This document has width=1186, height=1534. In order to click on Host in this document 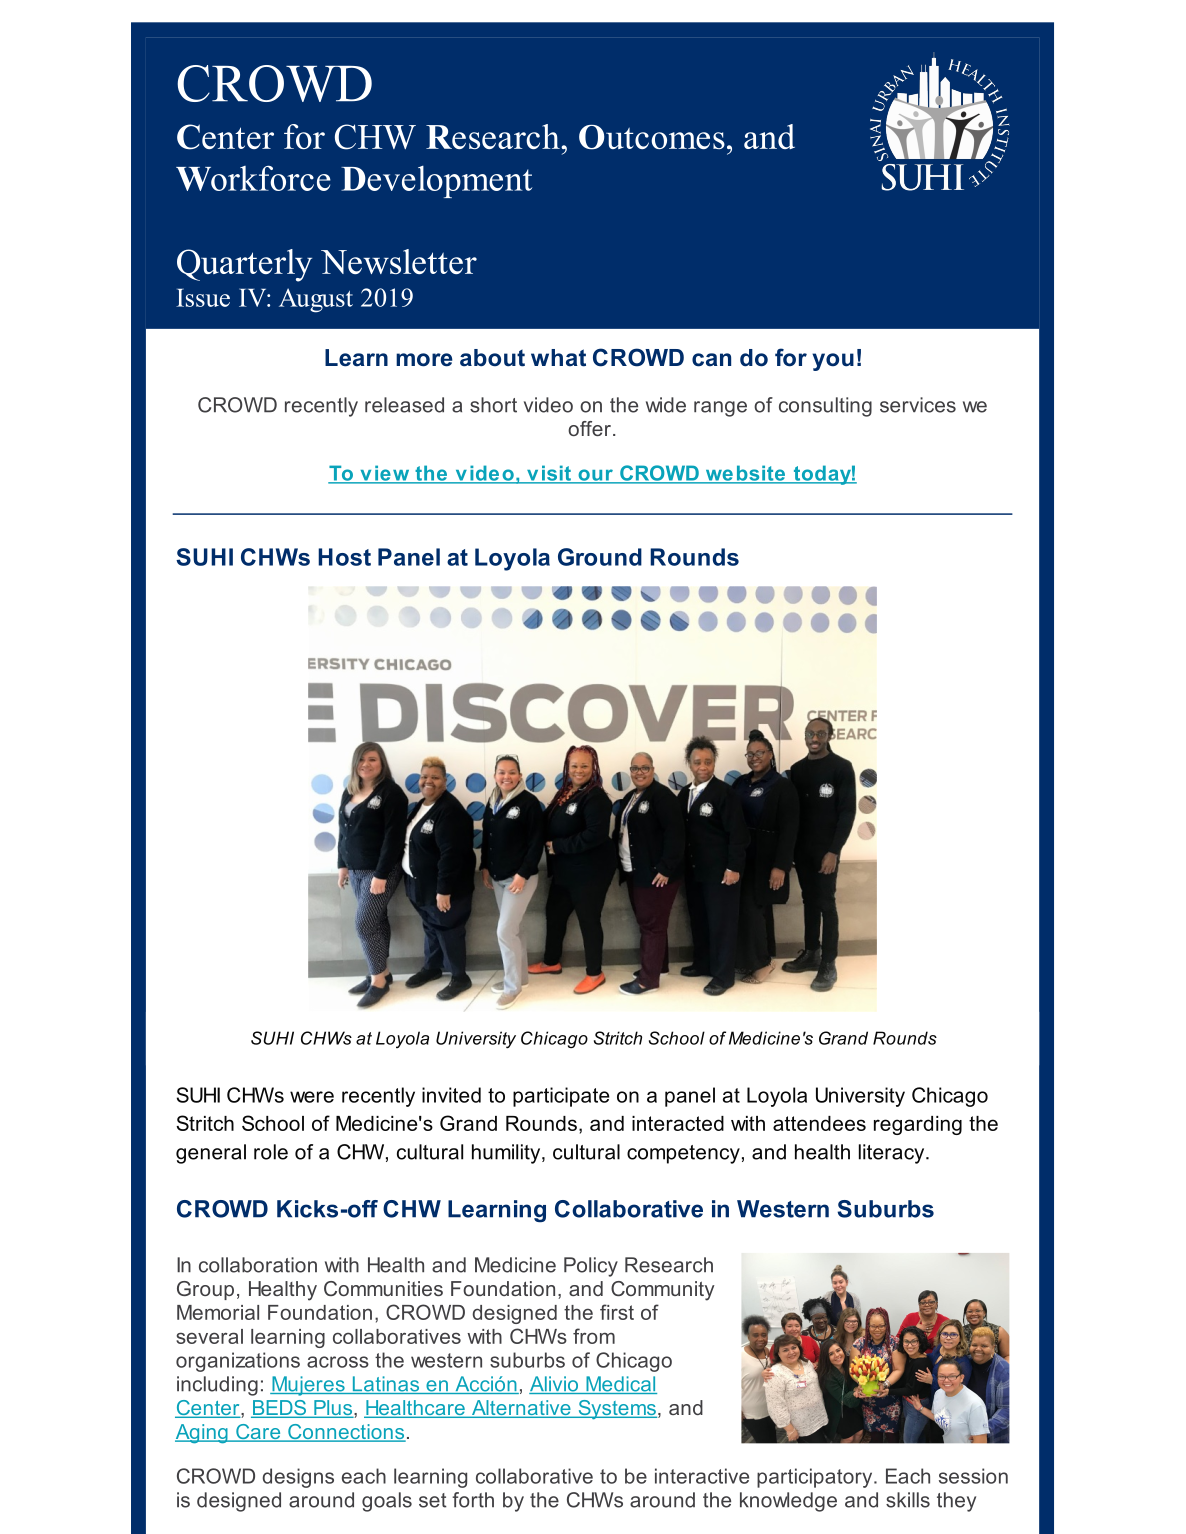, I will do `click(344, 557)`.
